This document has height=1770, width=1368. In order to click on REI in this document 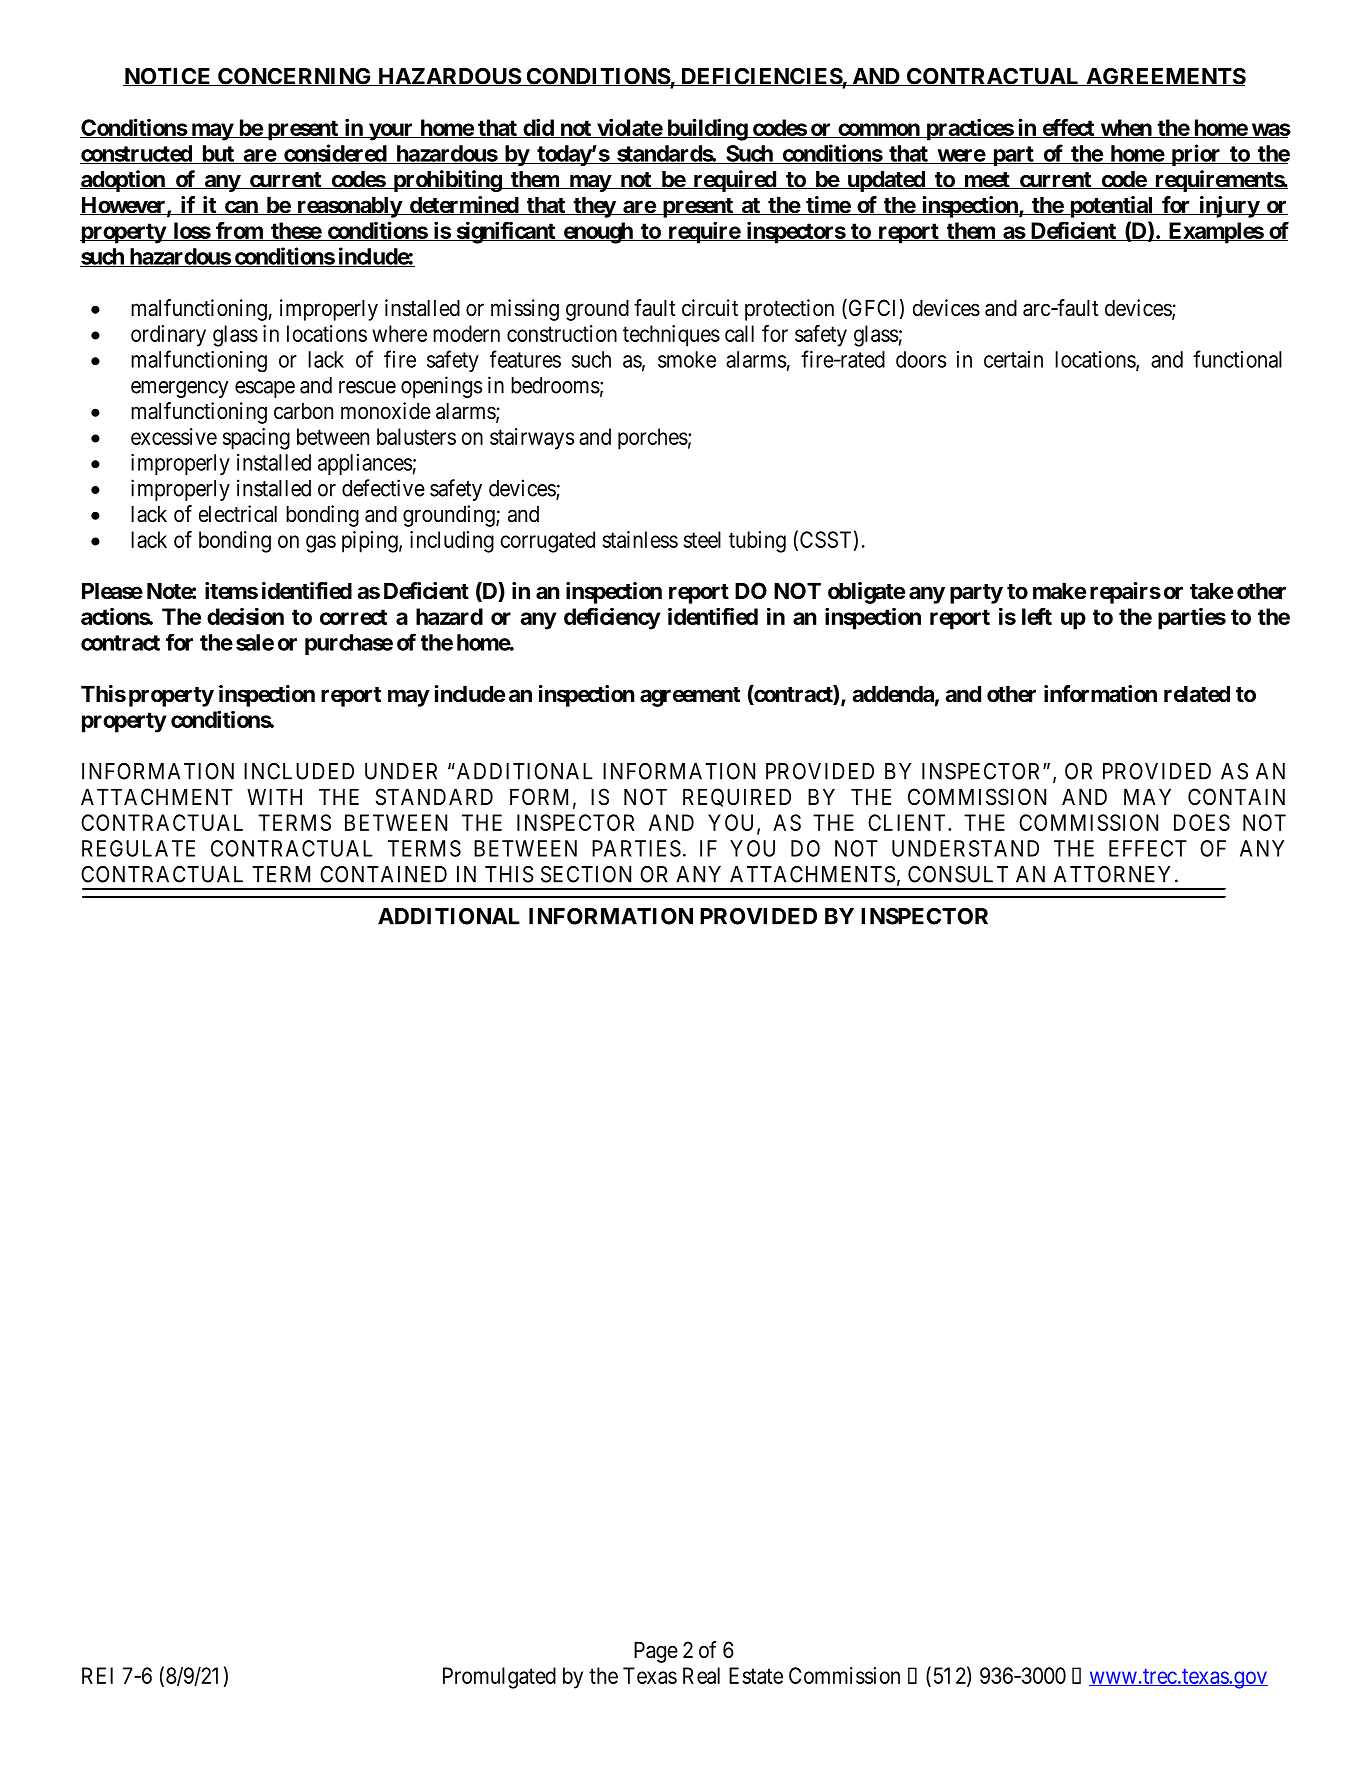, I will do `click(97, 1675)`.
